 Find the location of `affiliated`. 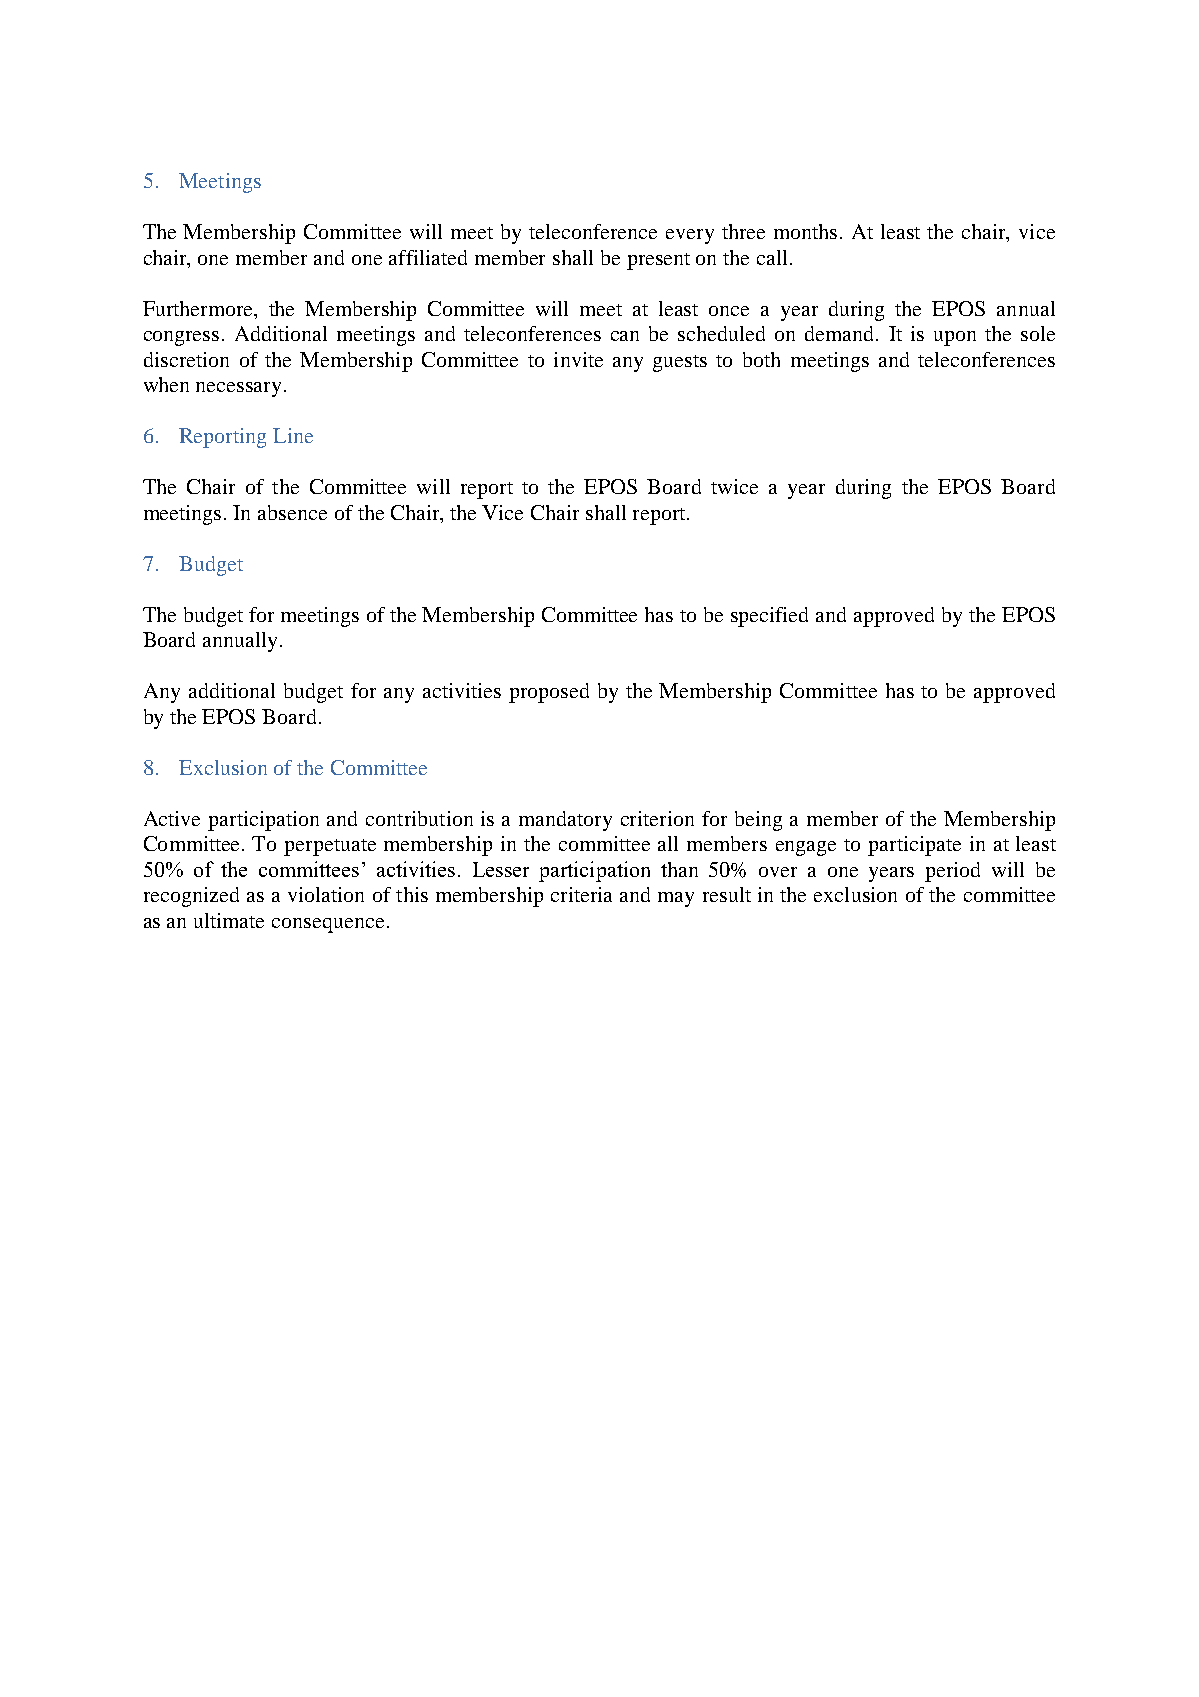

affiliated is located at coordinates (428, 257).
